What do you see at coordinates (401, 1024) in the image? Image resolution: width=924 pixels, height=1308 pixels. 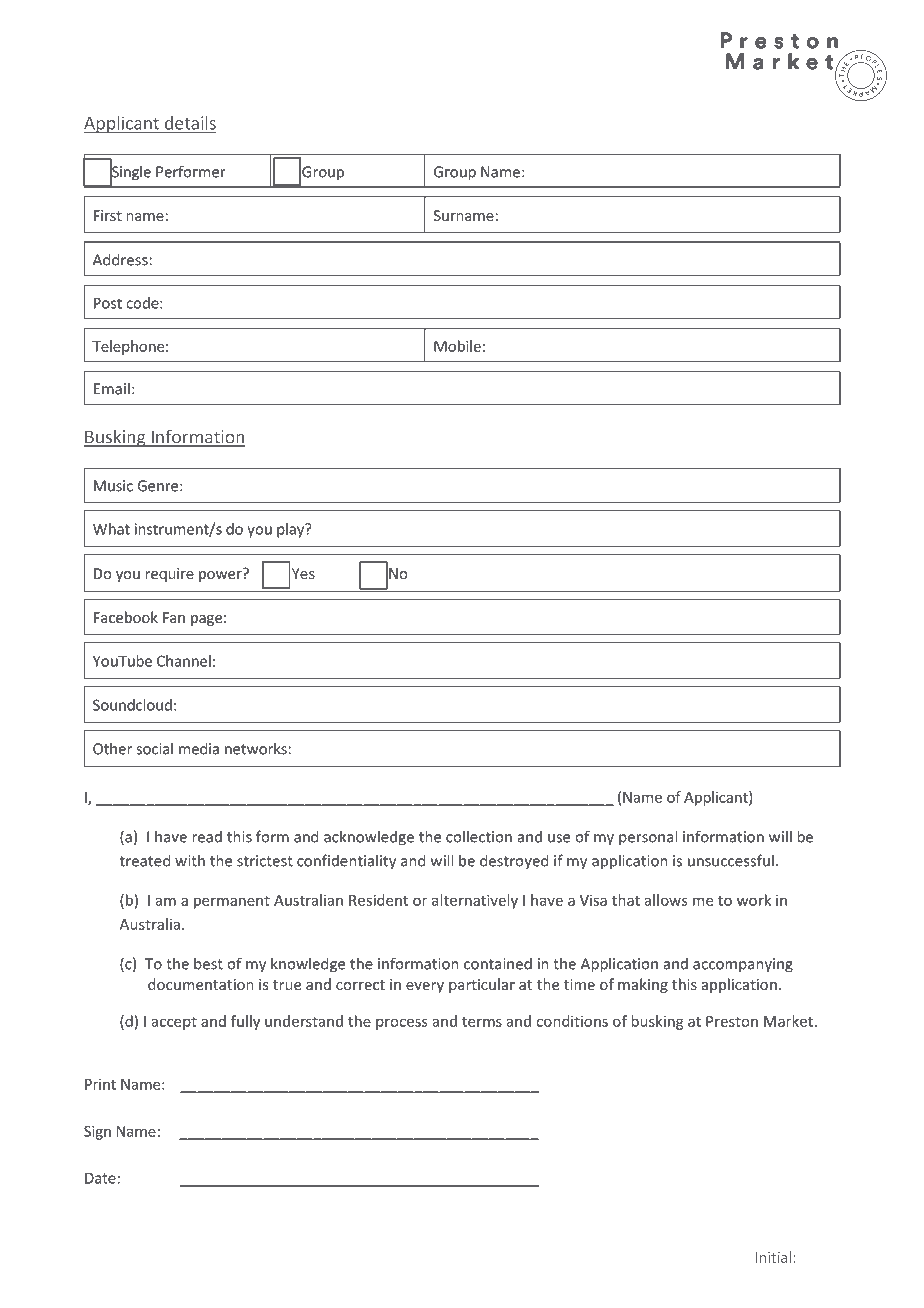 I see `process` at bounding box center [401, 1024].
